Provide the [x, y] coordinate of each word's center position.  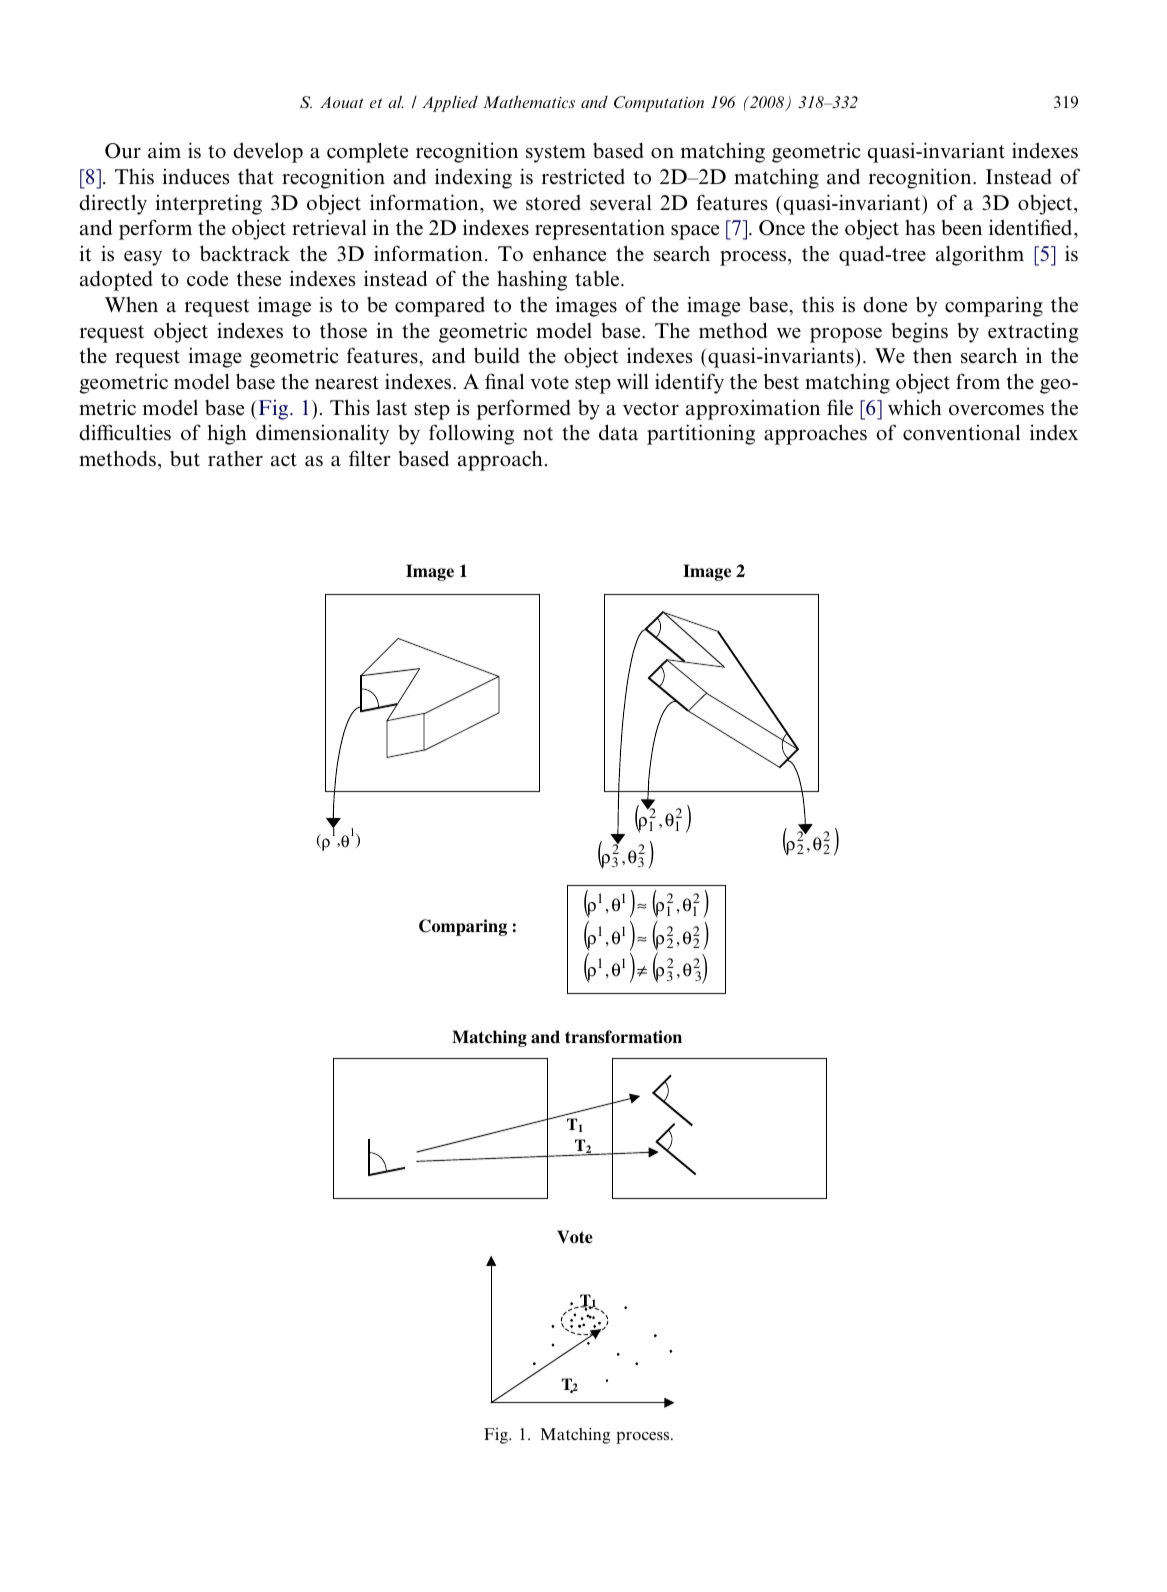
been [961, 228]
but [185, 459]
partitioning [701, 434]
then [932, 356]
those [343, 331]
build [497, 355]
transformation [623, 1037]
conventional [961, 432]
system [556, 154]
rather [235, 459]
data [618, 432]
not [538, 434]
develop [268, 152]
